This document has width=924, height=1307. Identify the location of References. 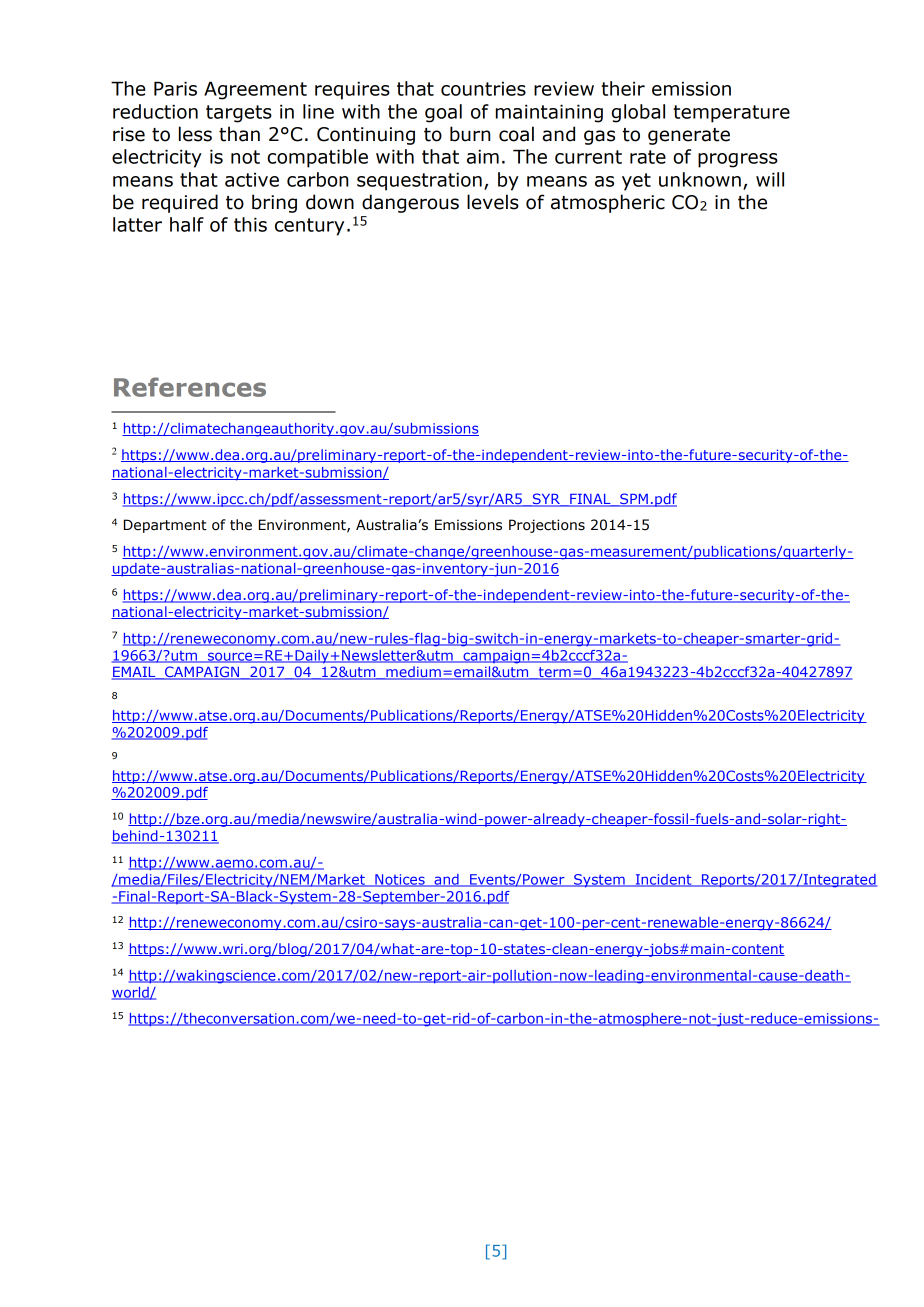
(190, 387).
